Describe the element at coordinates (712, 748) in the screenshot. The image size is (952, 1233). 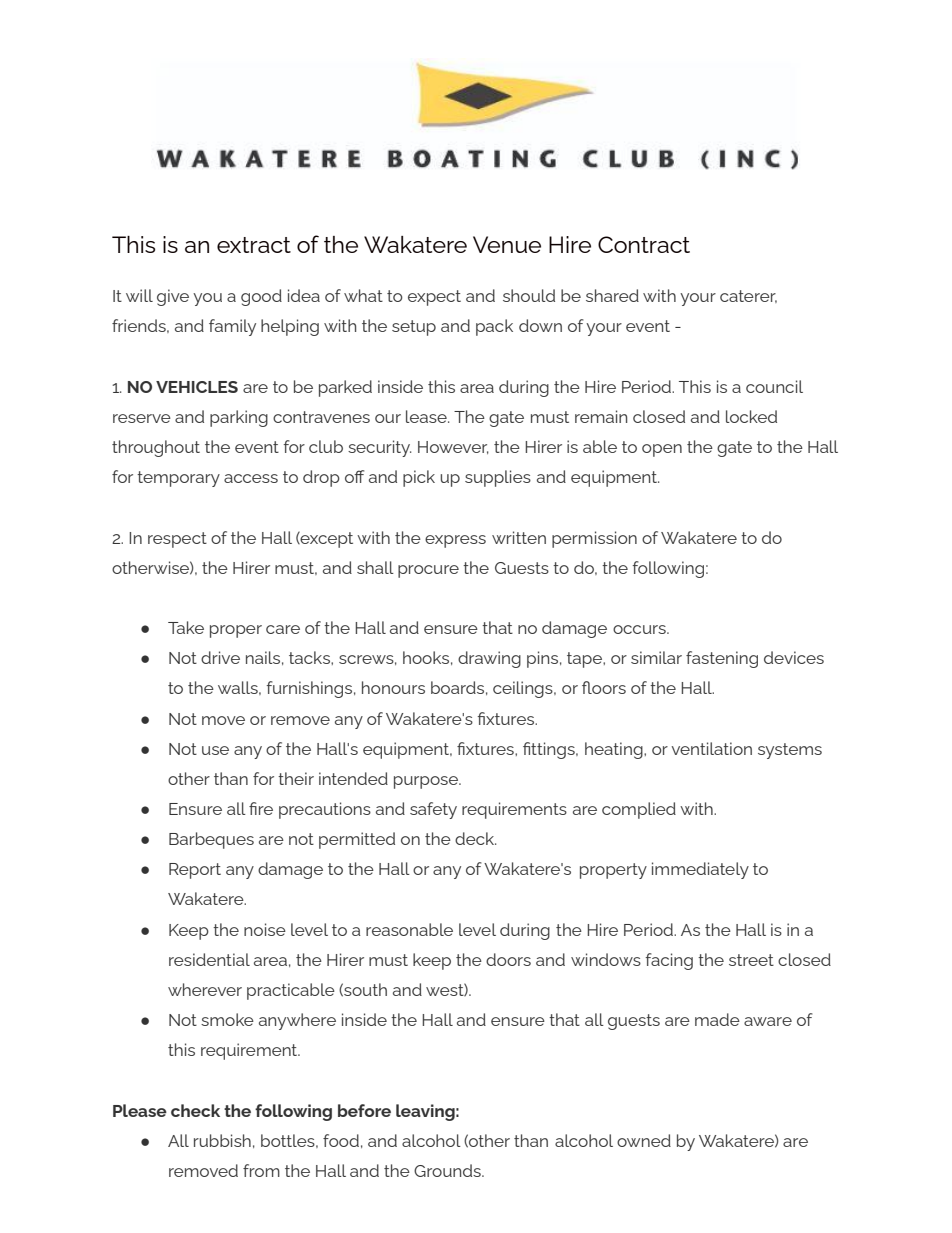
I see `ventilation` at that location.
